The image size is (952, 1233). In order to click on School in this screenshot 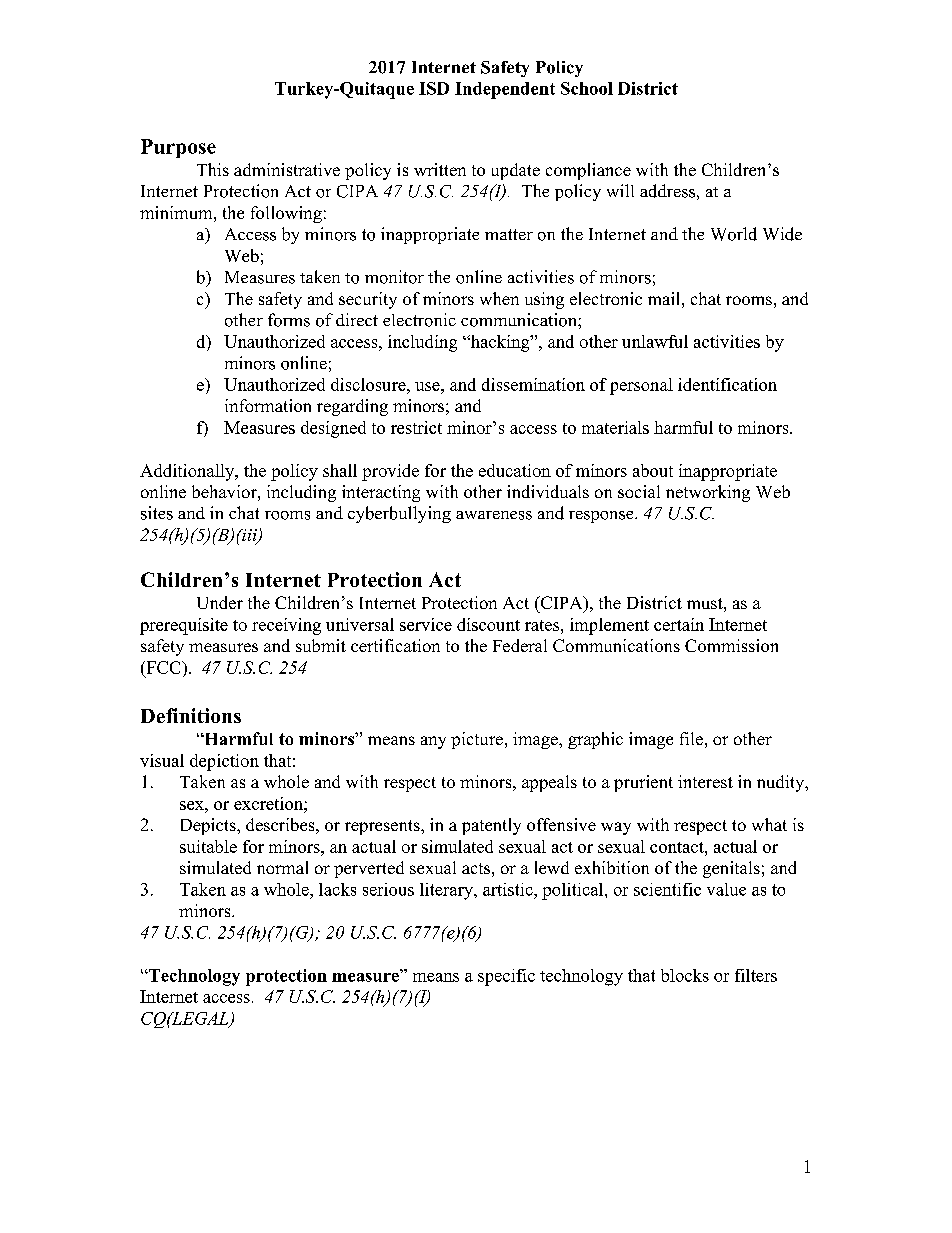, I will do `click(587, 88)`.
